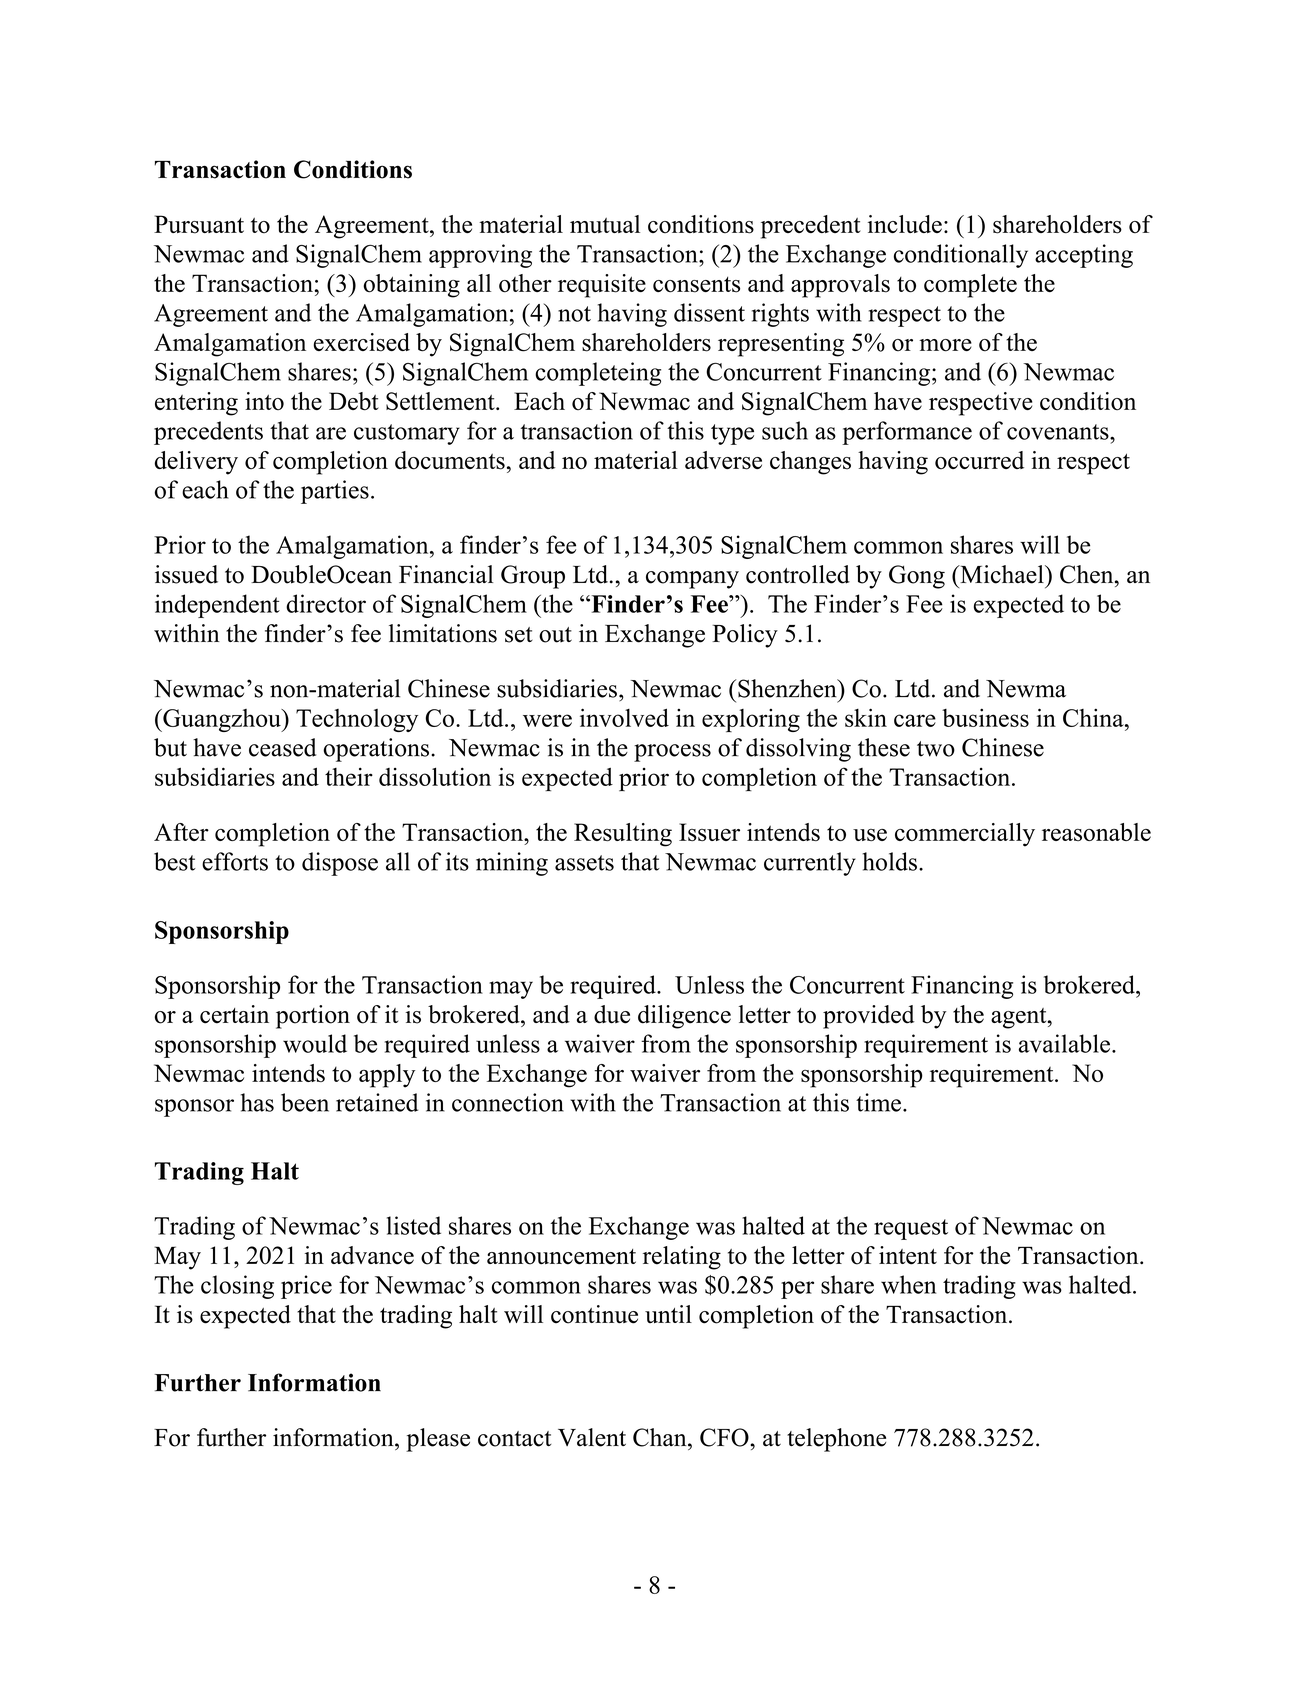  I want to click on CFO, so click(725, 1437).
